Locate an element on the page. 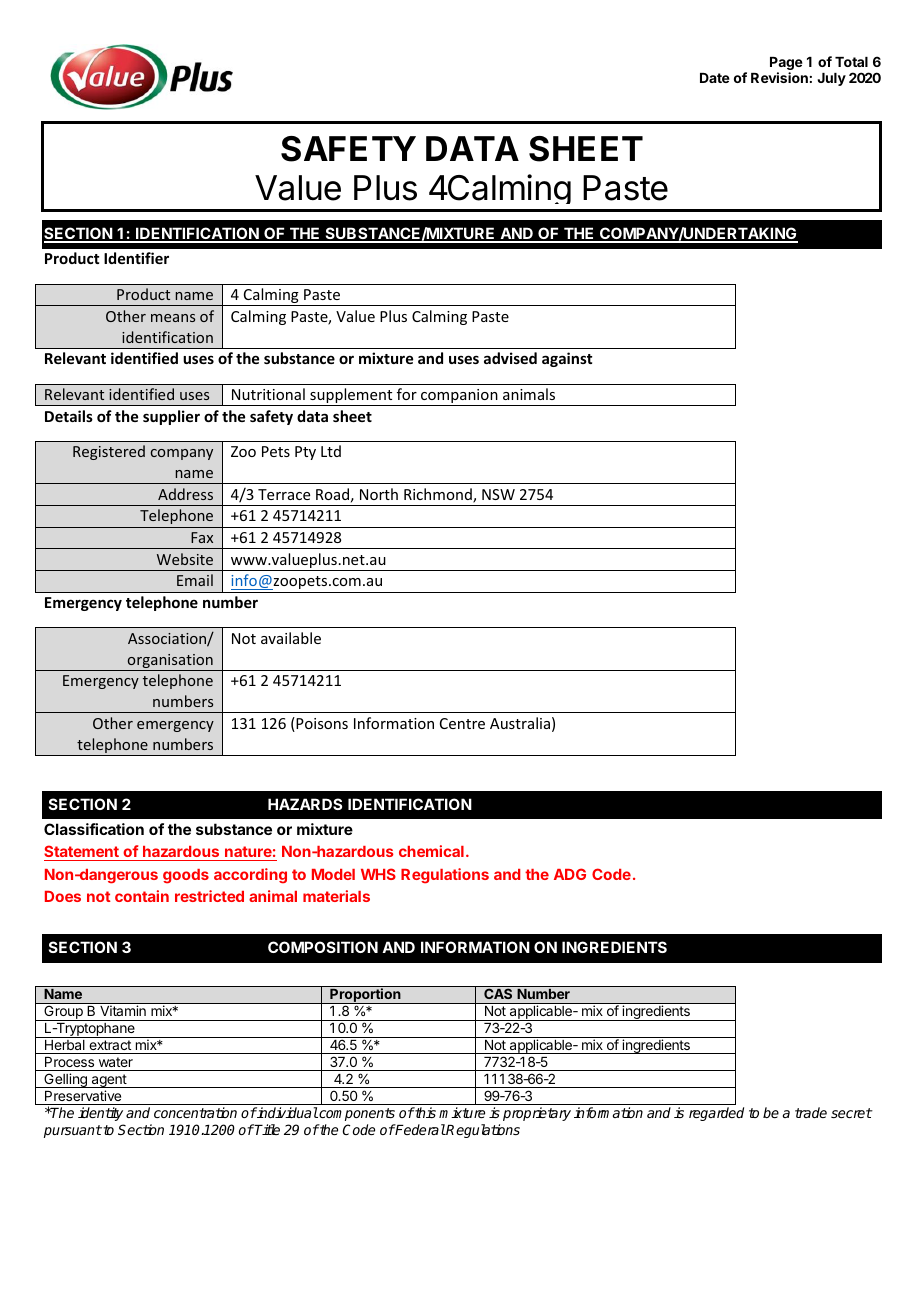 The height and width of the document is (1308, 924). Identifier is located at coordinates (136, 258).
